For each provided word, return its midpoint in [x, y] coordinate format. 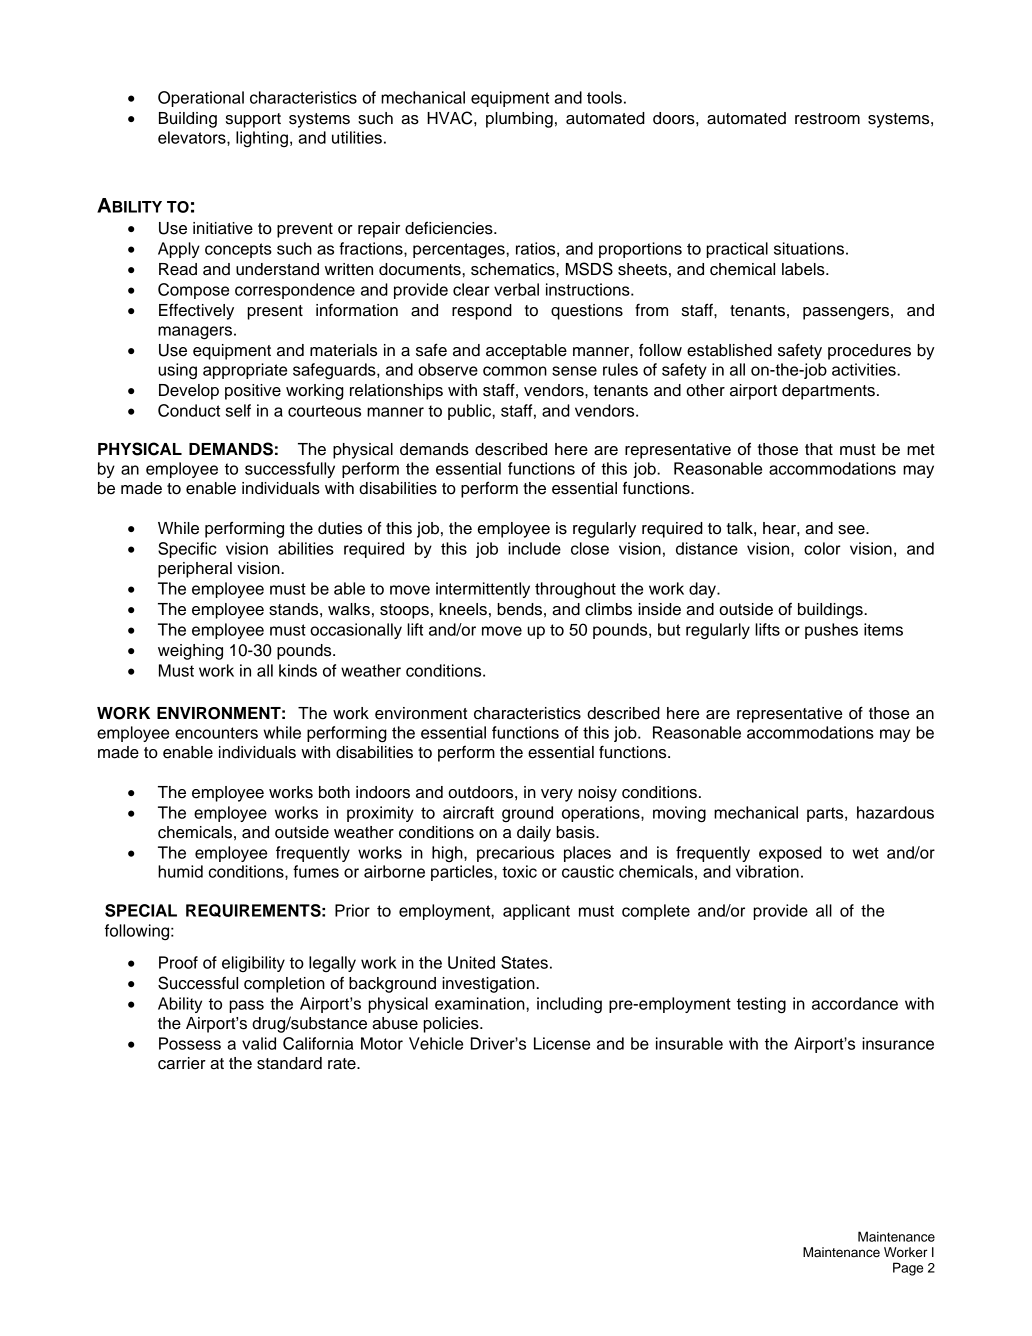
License [562, 1043]
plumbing [519, 120]
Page [908, 1269]
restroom [827, 119]
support [253, 120]
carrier [182, 1063]
